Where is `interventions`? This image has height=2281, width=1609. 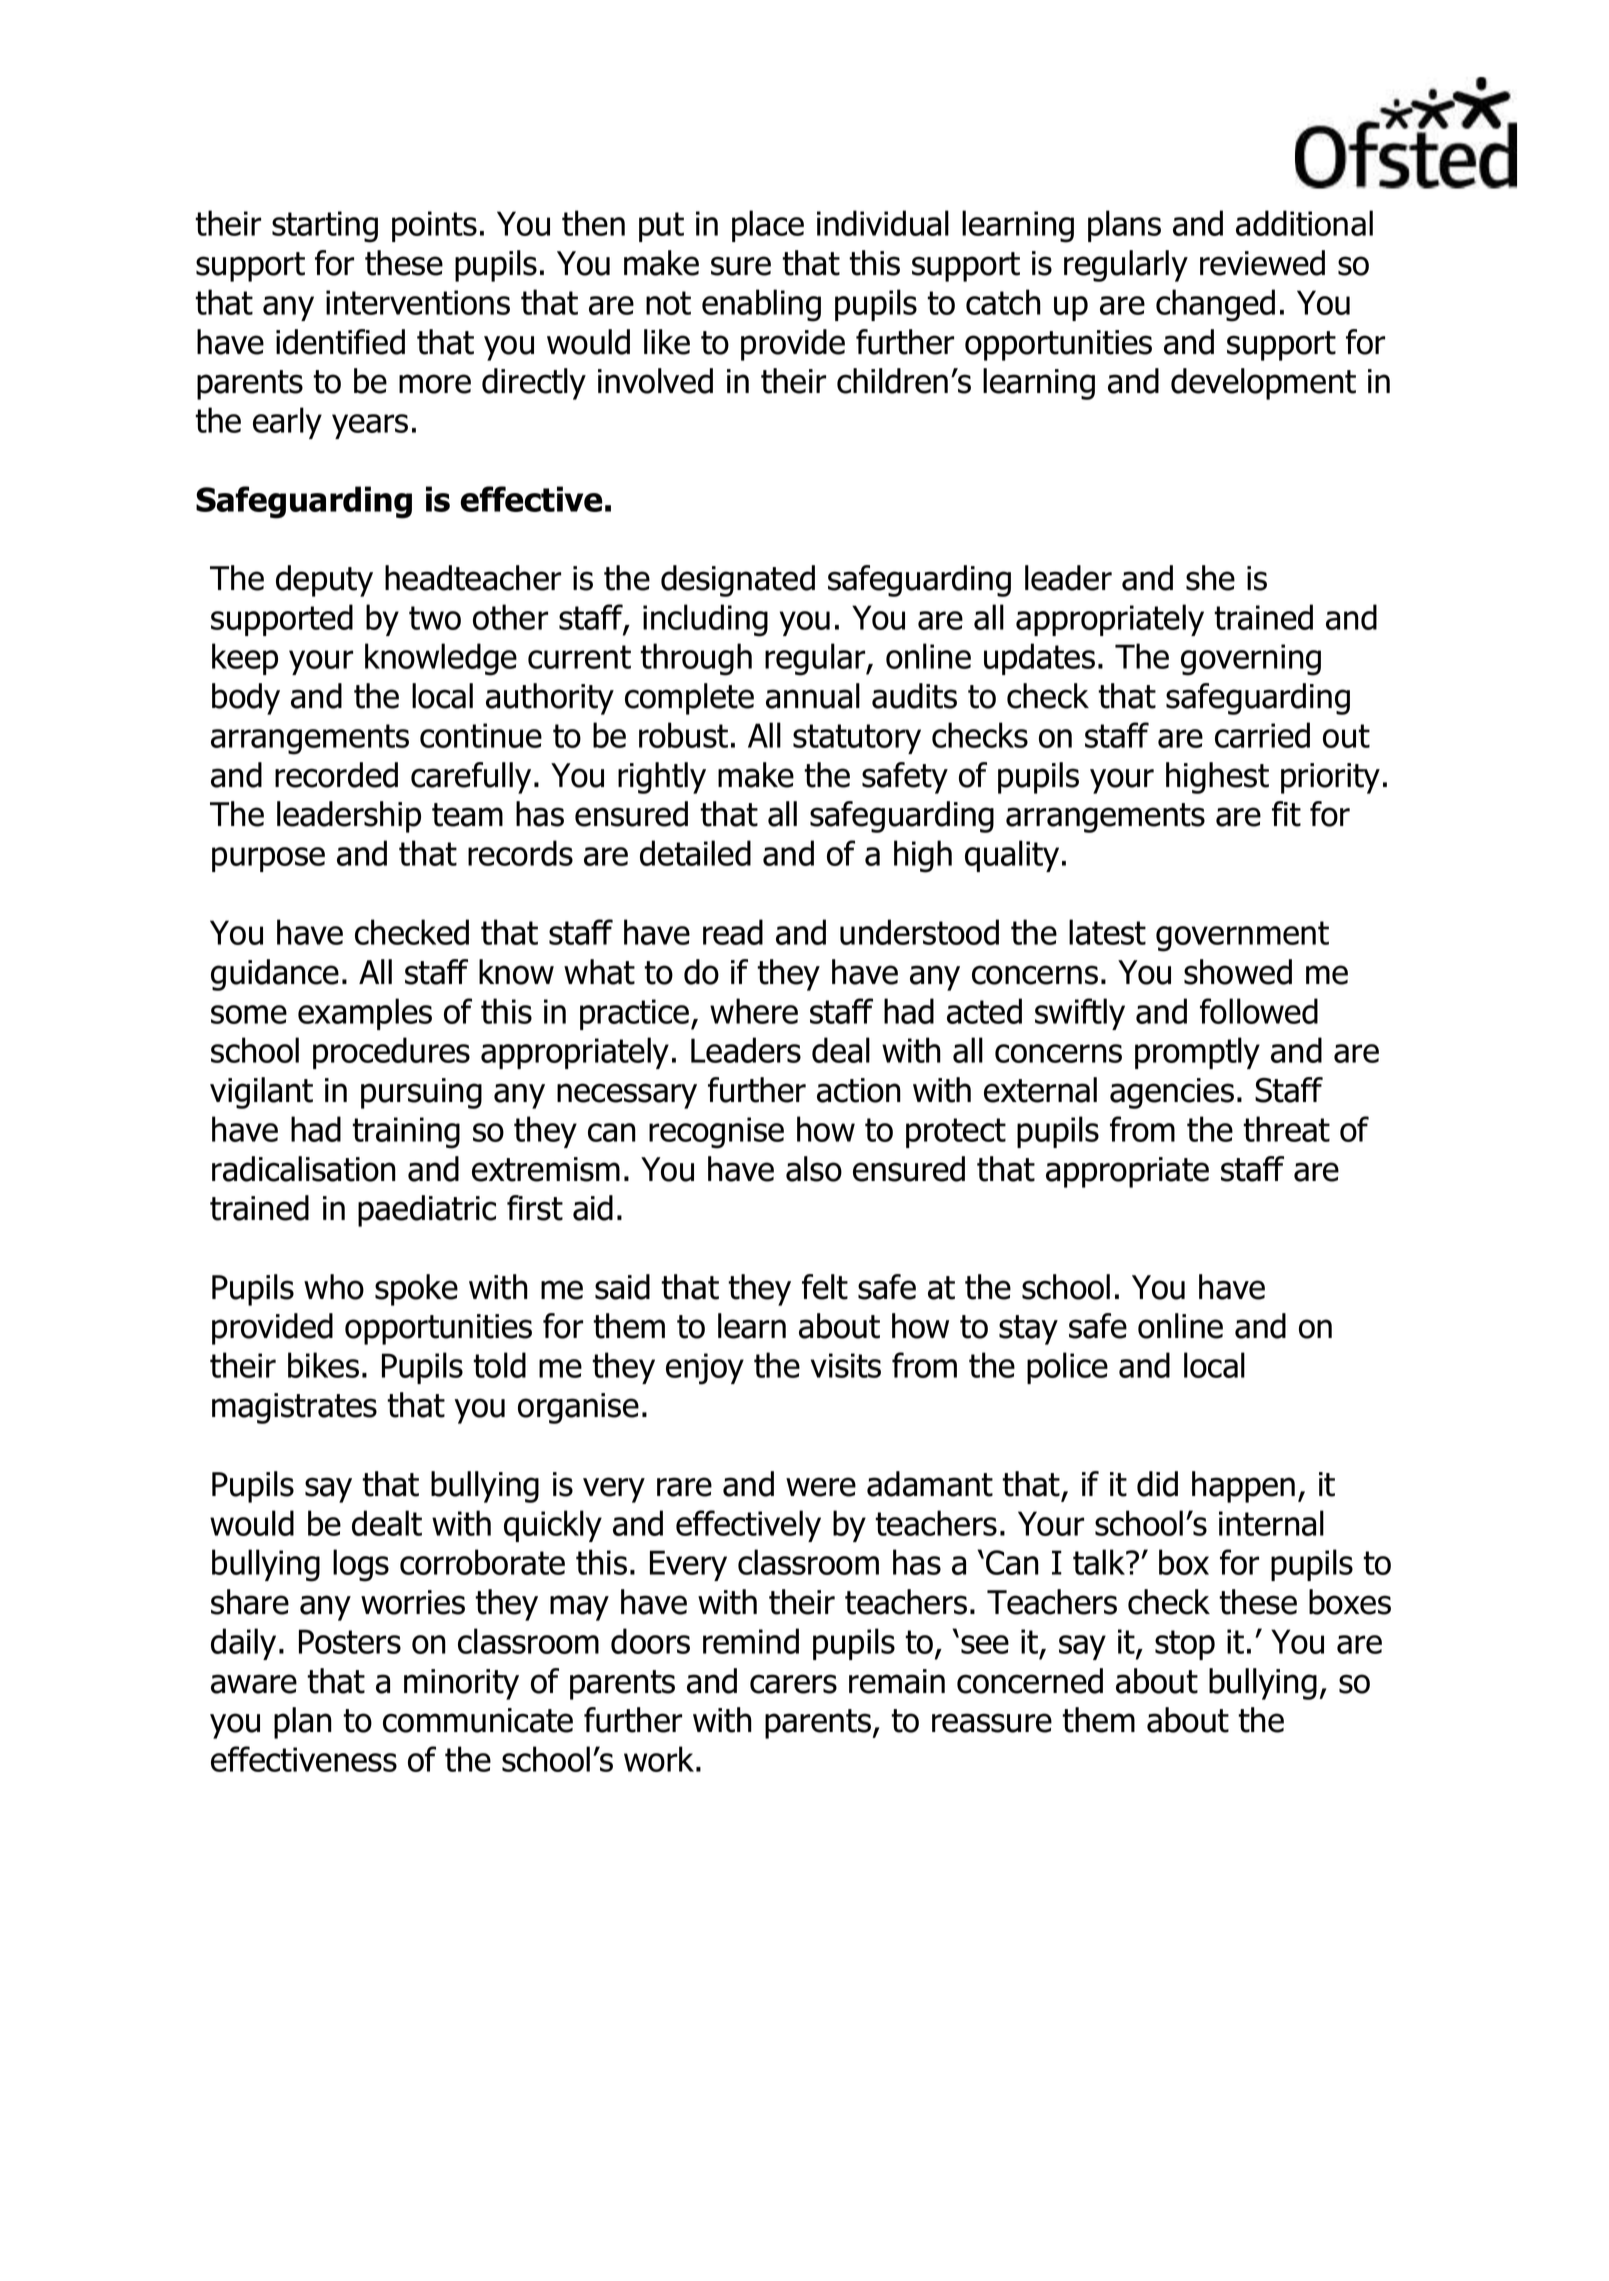
interventions is located at coordinates (418, 302).
